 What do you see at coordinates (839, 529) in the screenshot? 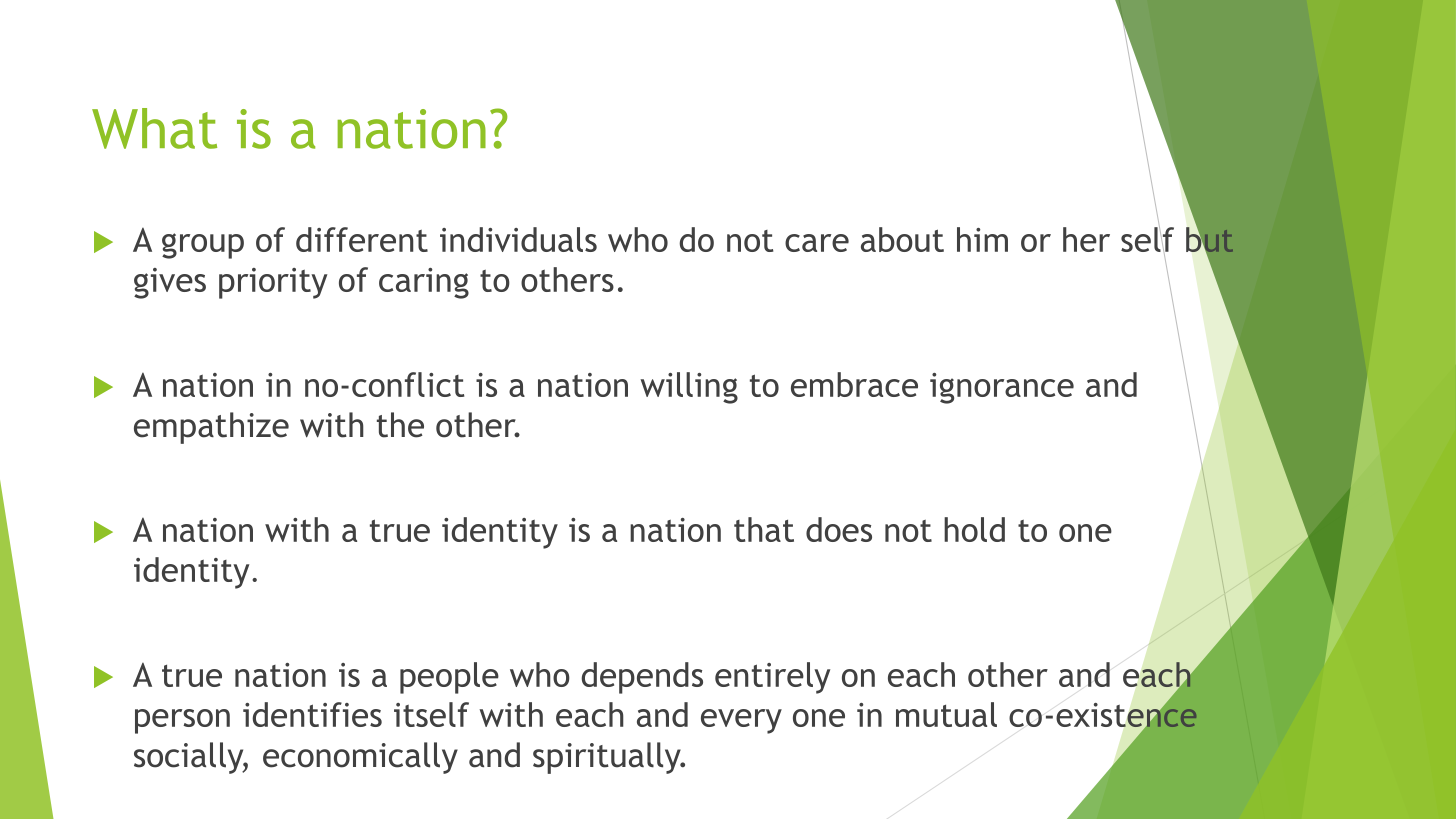
I see `does` at bounding box center [839, 529].
